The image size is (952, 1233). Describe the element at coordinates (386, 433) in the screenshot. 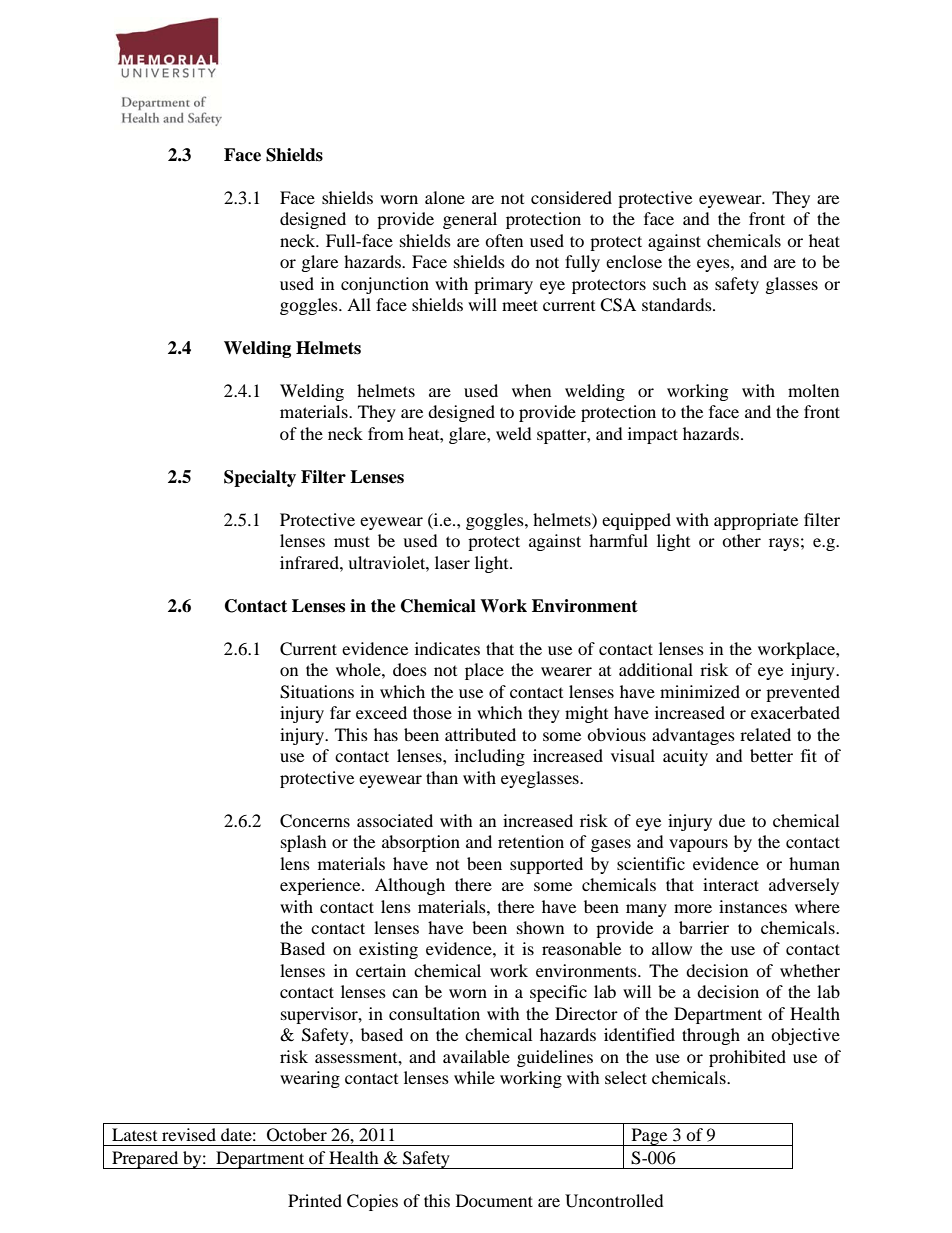

I see `from` at that location.
